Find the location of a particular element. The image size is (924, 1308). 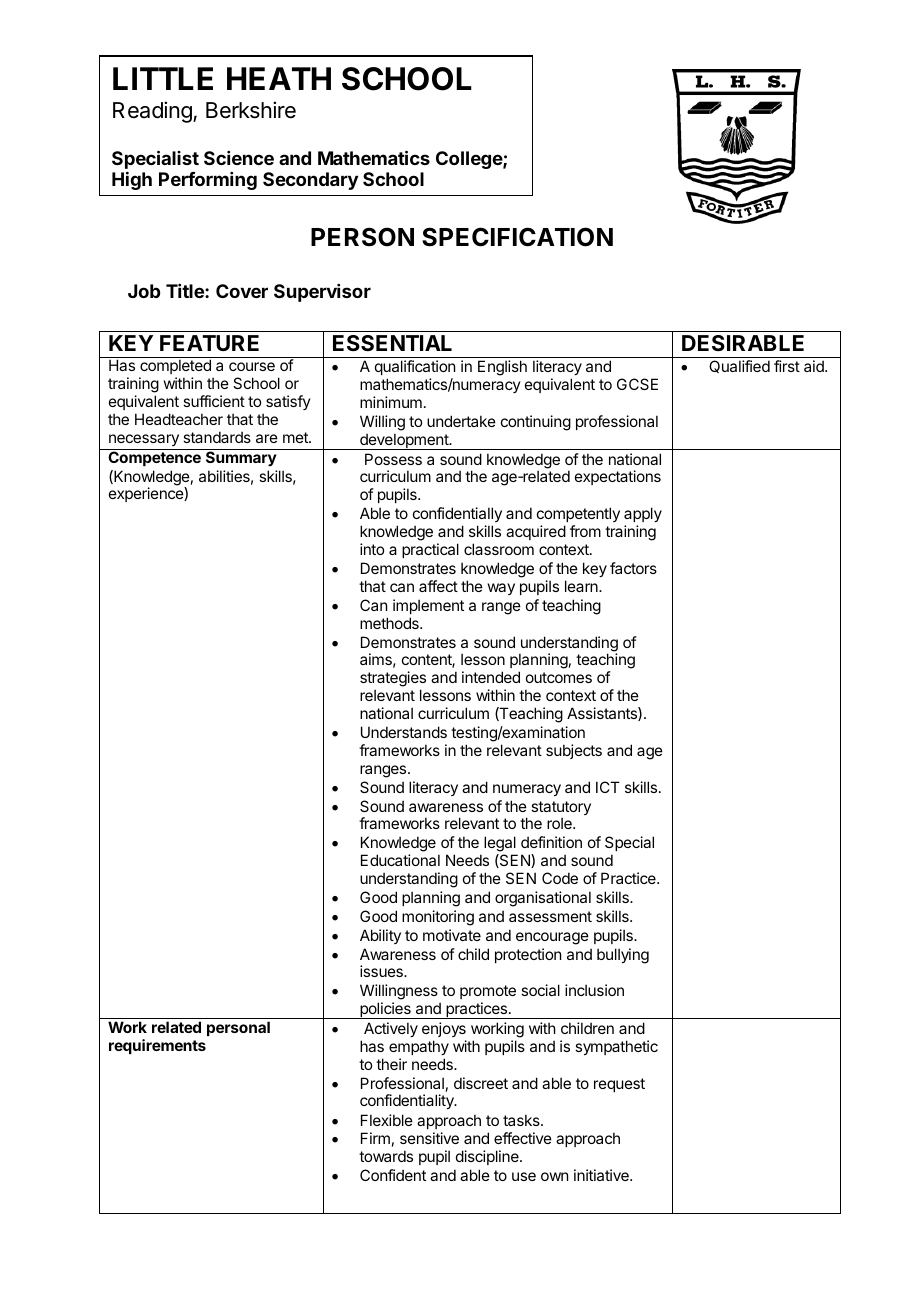

SPECIFICATION is located at coordinates (517, 237).
